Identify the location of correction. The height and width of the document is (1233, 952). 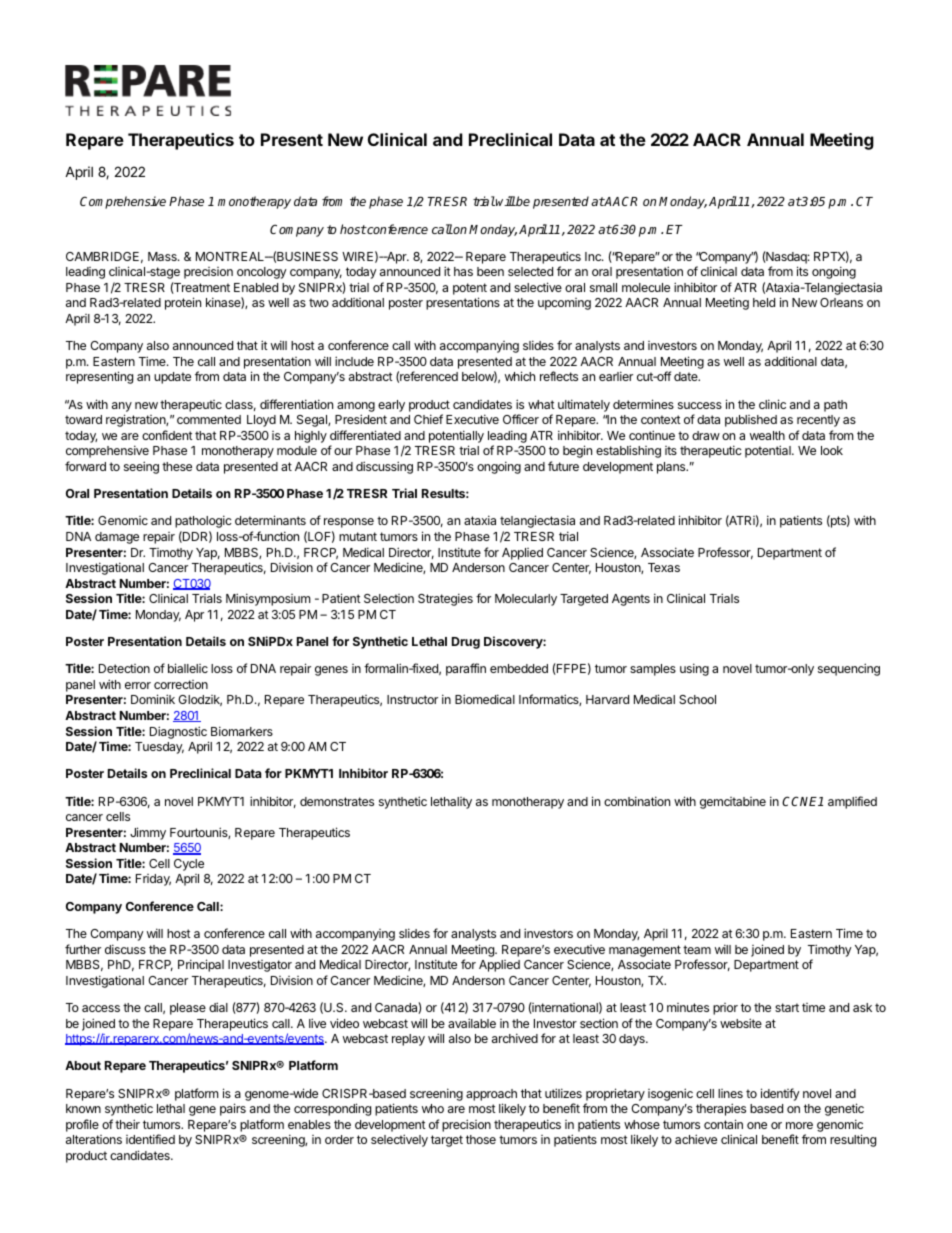
(181, 684).
